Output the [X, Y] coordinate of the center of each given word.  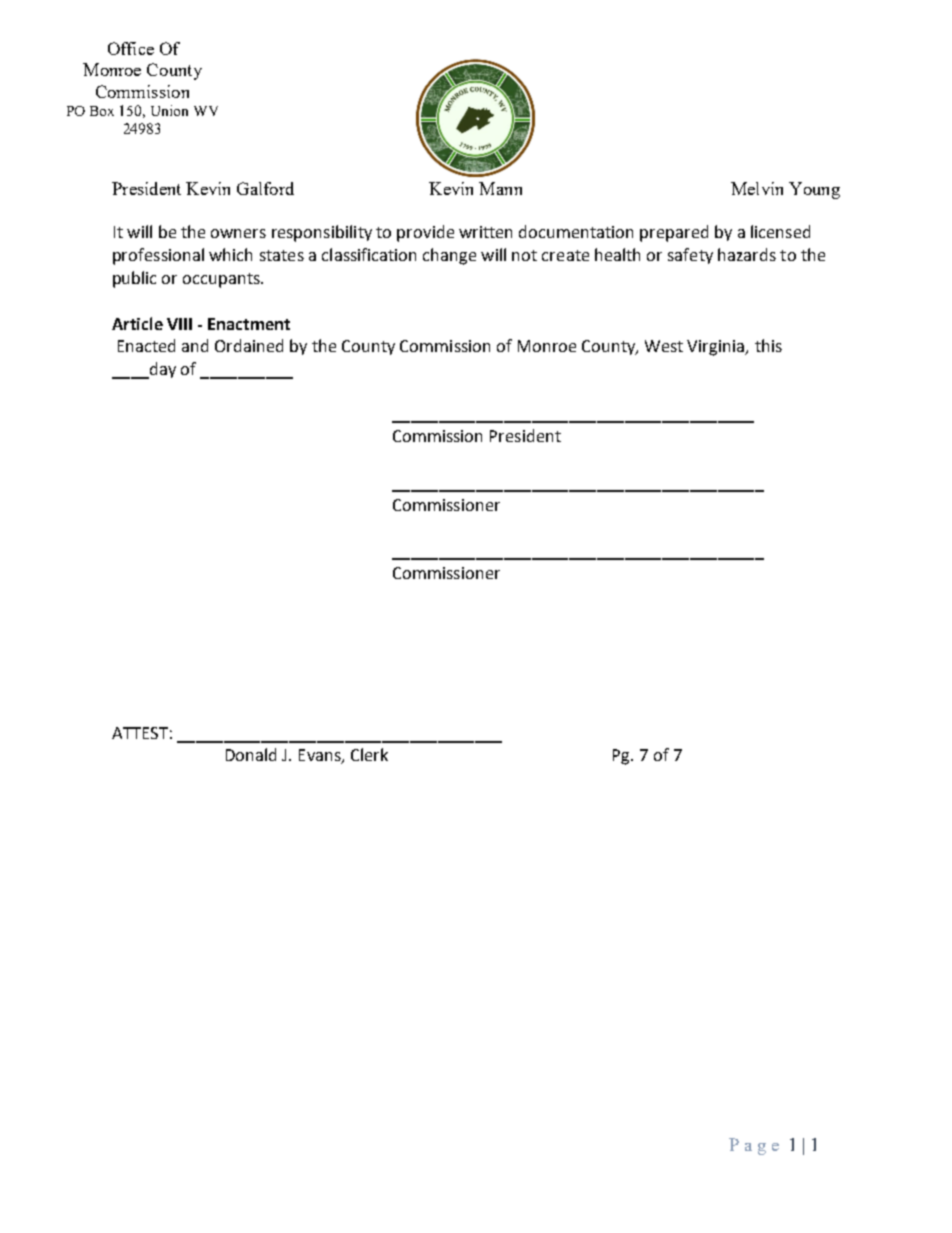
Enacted [146, 345]
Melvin [757, 188]
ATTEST [140, 733]
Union [169, 110]
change [449, 256]
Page [754, 1146]
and [195, 345]
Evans [321, 756]
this [768, 345]
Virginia [717, 348]
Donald [251, 754]
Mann [500, 188]
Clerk [369, 754]
